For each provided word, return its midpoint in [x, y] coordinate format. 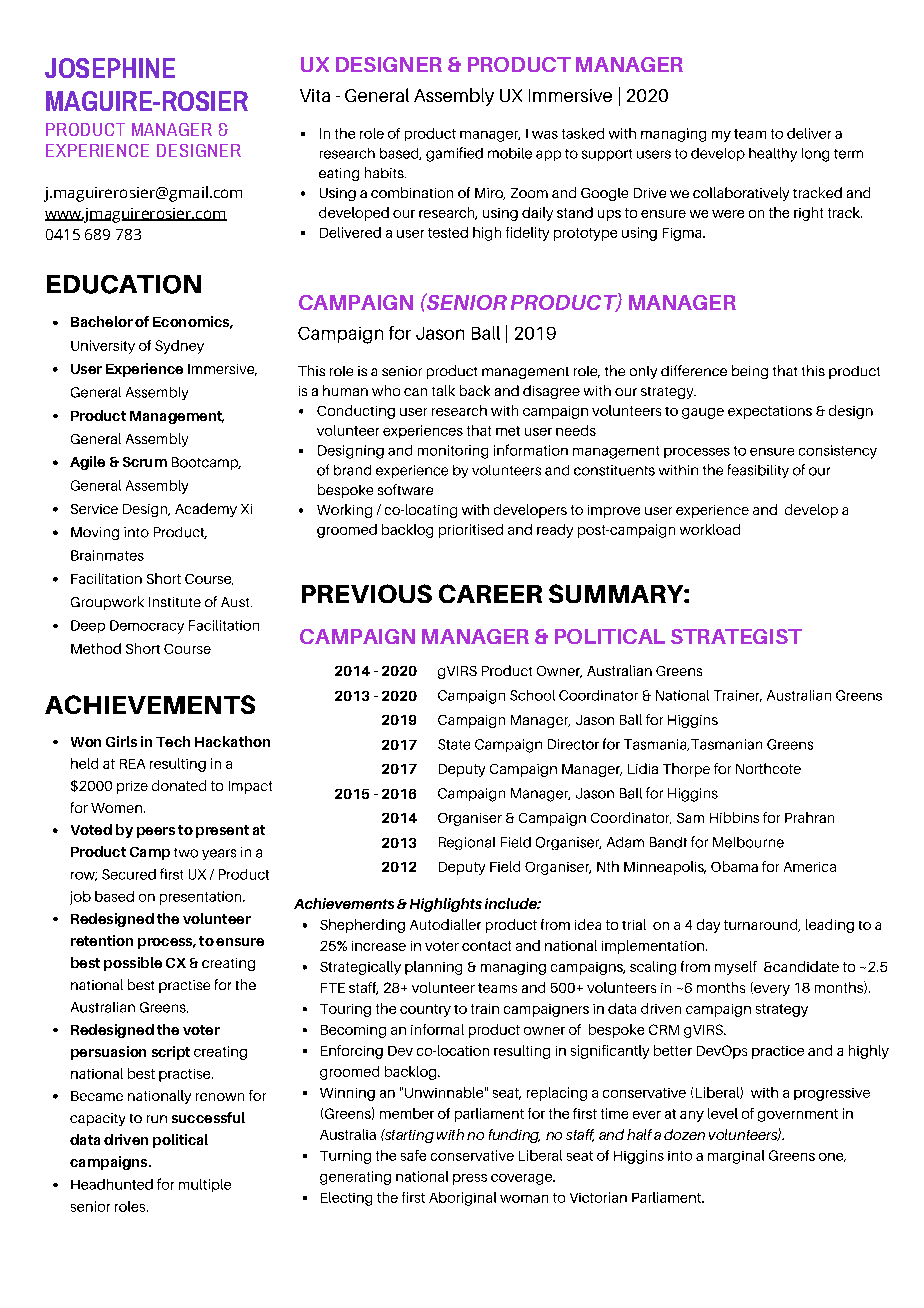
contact [486, 946]
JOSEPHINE [110, 68]
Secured [129, 874]
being [750, 372]
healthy [773, 155]
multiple [205, 1185]
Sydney [179, 347]
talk [443, 390]
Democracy [147, 627]
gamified [454, 154]
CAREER [490, 593]
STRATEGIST [736, 636]
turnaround [762, 925]
